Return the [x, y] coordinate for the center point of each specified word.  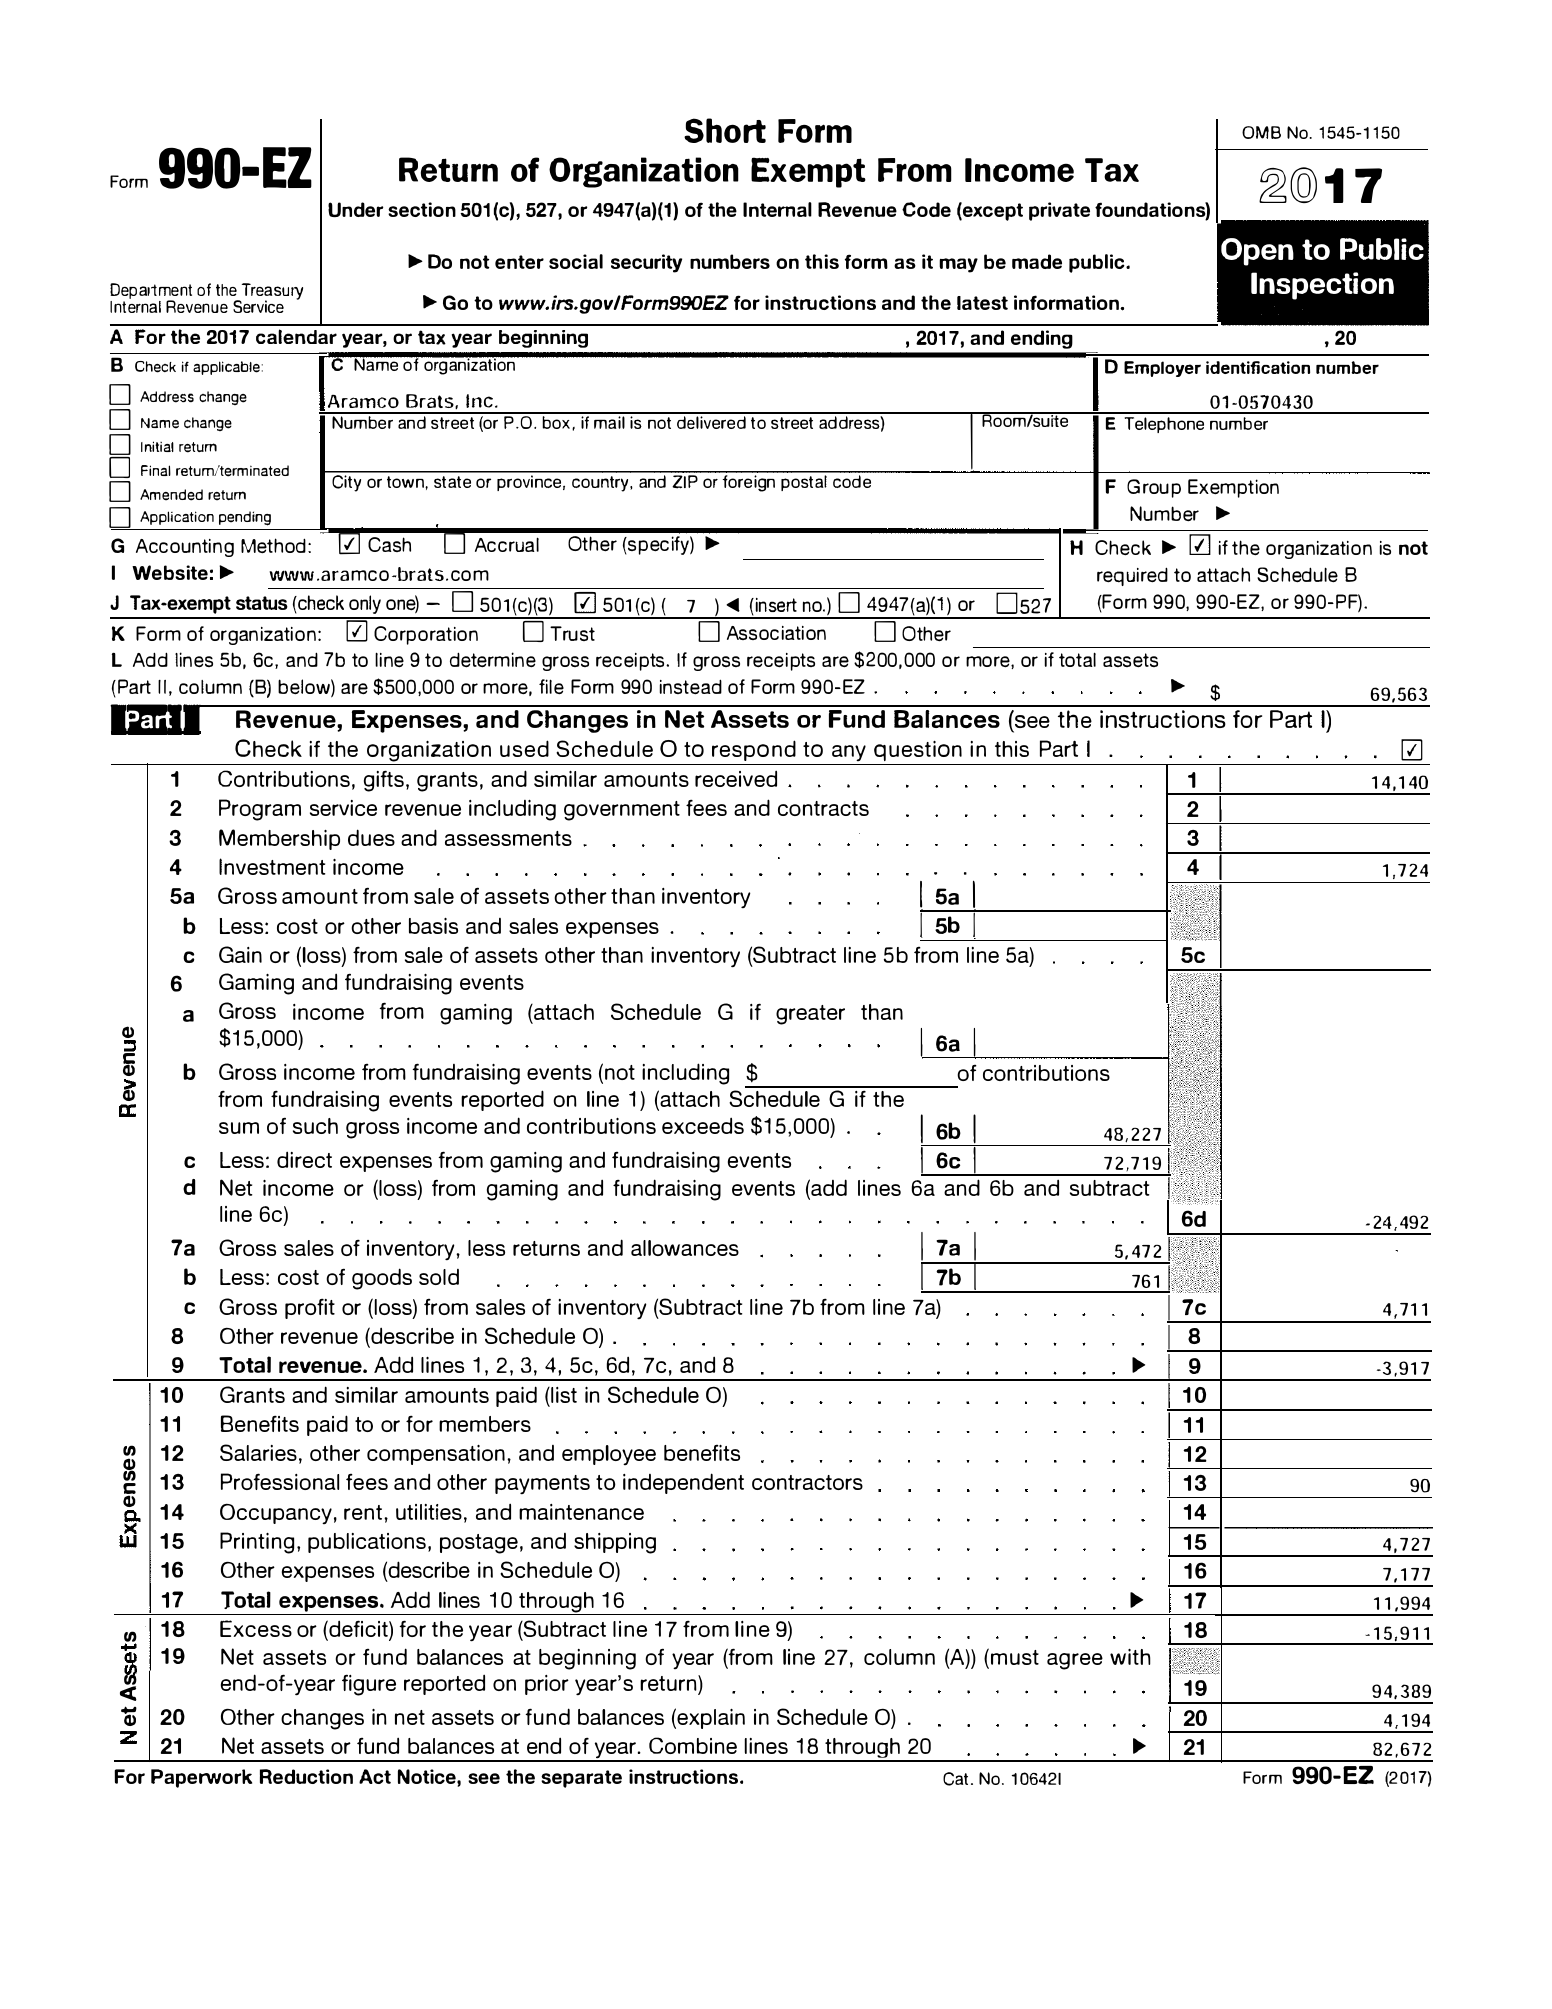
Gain [240, 954]
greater [810, 1015]
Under [355, 209]
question [918, 753]
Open [1257, 252]
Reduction [306, 1776]
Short [725, 130]
